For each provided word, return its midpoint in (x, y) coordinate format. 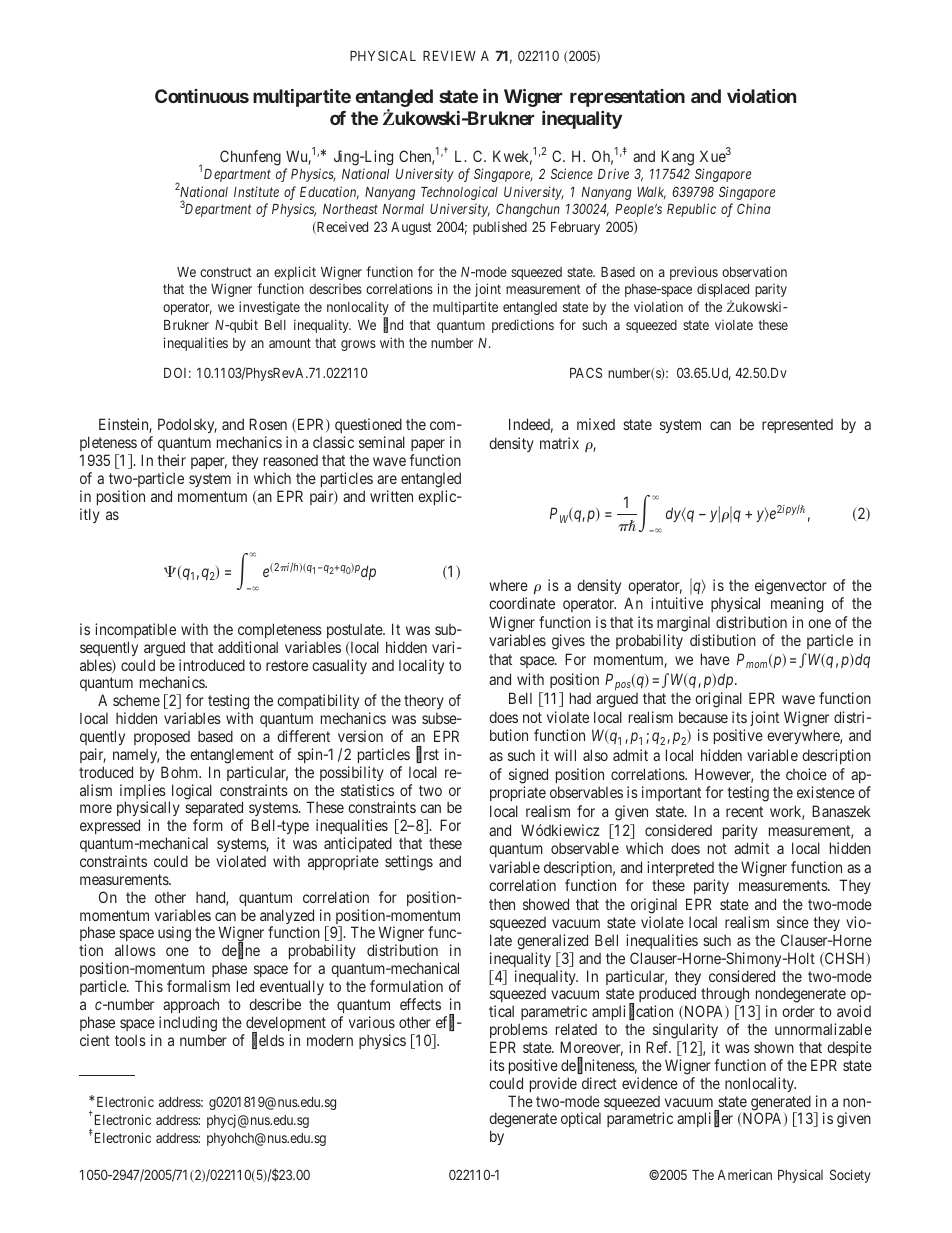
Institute (256, 191)
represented (797, 426)
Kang (677, 159)
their (171, 460)
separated (214, 810)
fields (268, 1041)
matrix (559, 443)
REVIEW (449, 56)
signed (528, 776)
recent (744, 811)
